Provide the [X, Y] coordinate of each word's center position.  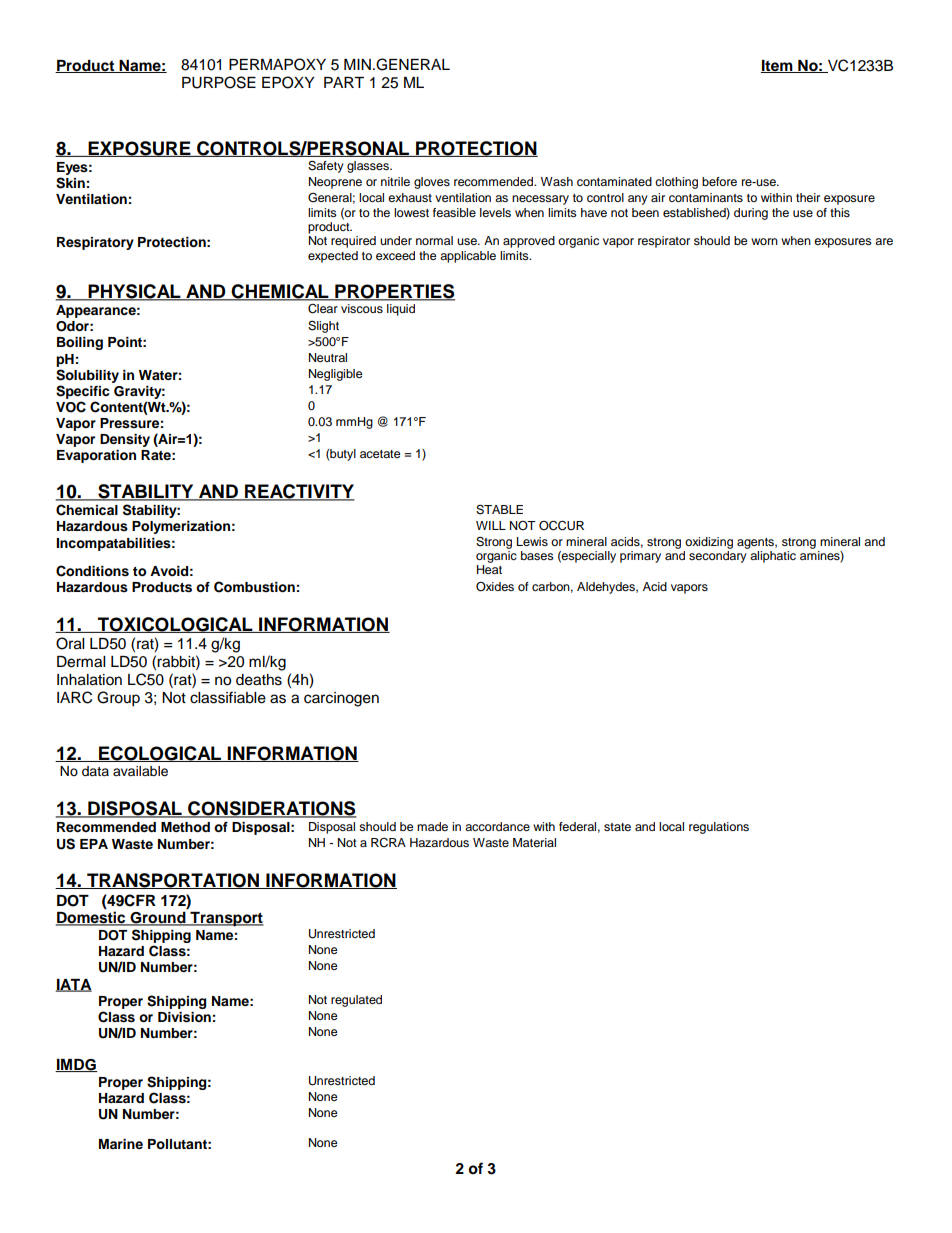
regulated [356, 1001]
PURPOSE [219, 82]
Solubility [87, 376]
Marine [121, 1144]
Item [778, 66]
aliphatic [773, 557]
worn [764, 241]
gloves [432, 183]
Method [185, 827]
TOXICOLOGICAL [175, 625]
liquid [401, 310]
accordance [497, 826]
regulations [719, 828]
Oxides [495, 587]
